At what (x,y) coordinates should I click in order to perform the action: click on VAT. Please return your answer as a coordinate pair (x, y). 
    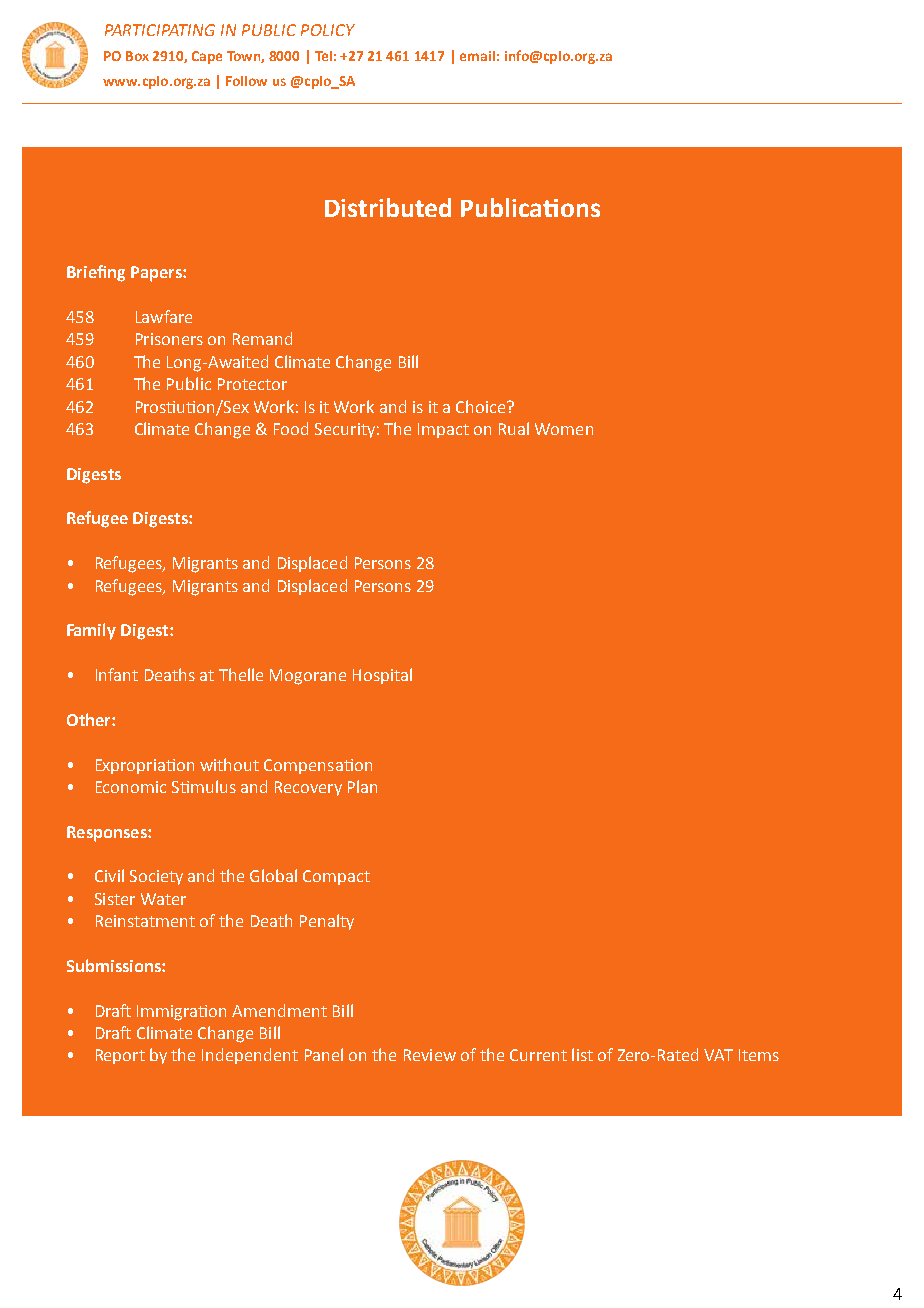
    Looking at the image, I should click on (718, 1055).
